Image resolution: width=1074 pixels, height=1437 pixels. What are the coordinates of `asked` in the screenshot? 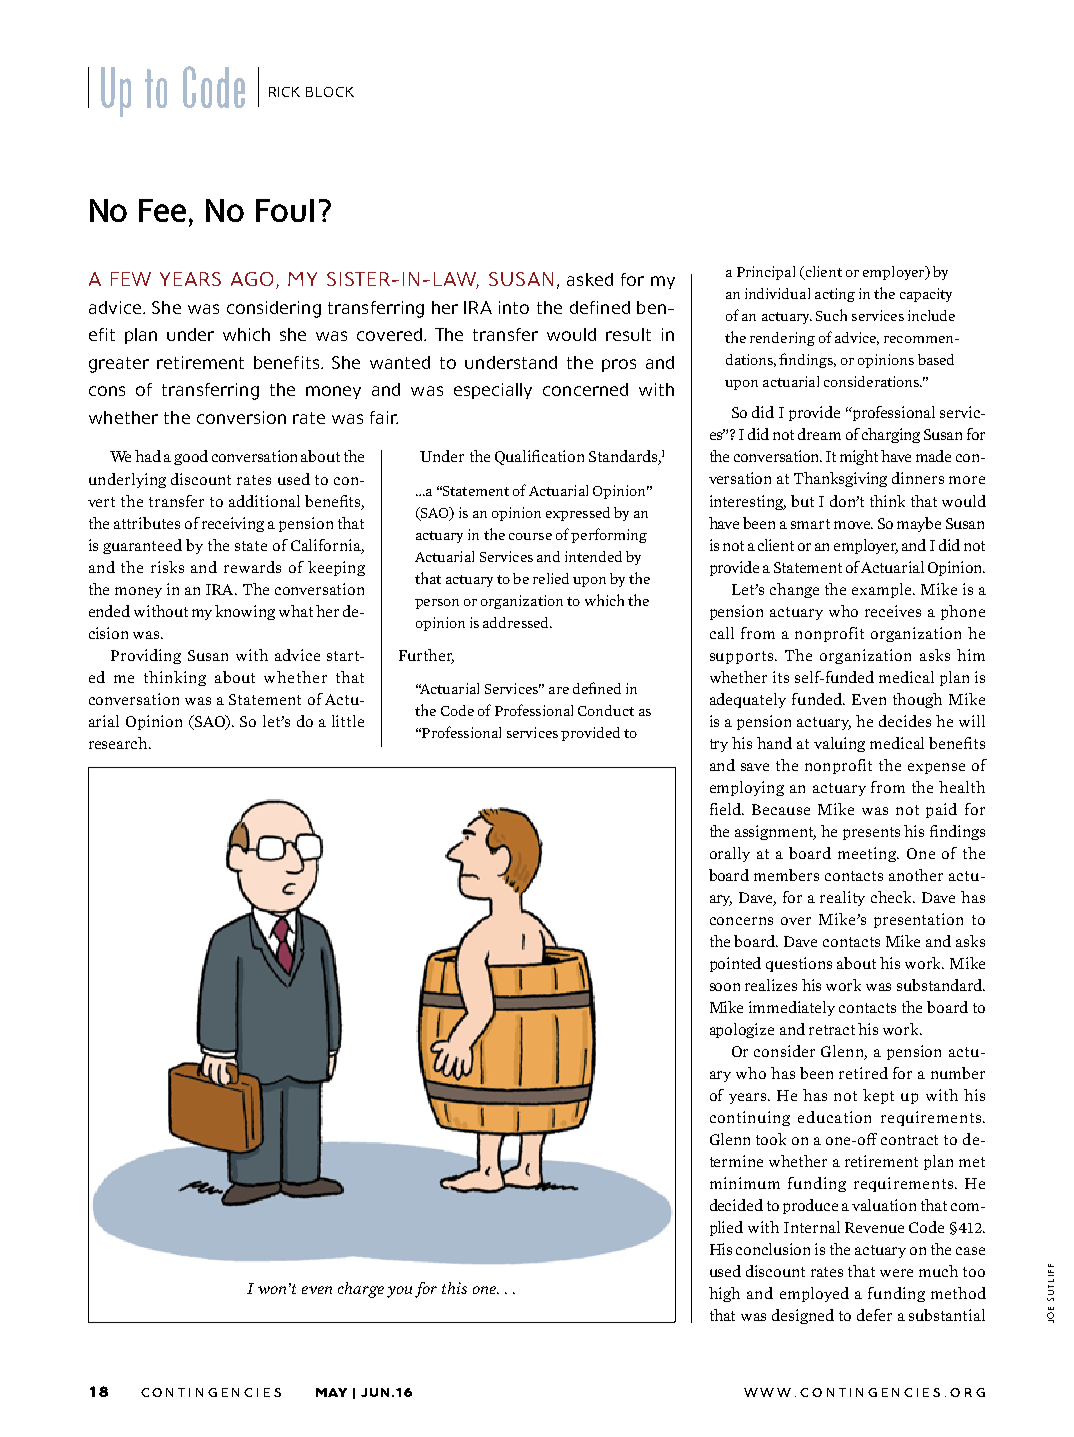 It's located at (590, 279).
